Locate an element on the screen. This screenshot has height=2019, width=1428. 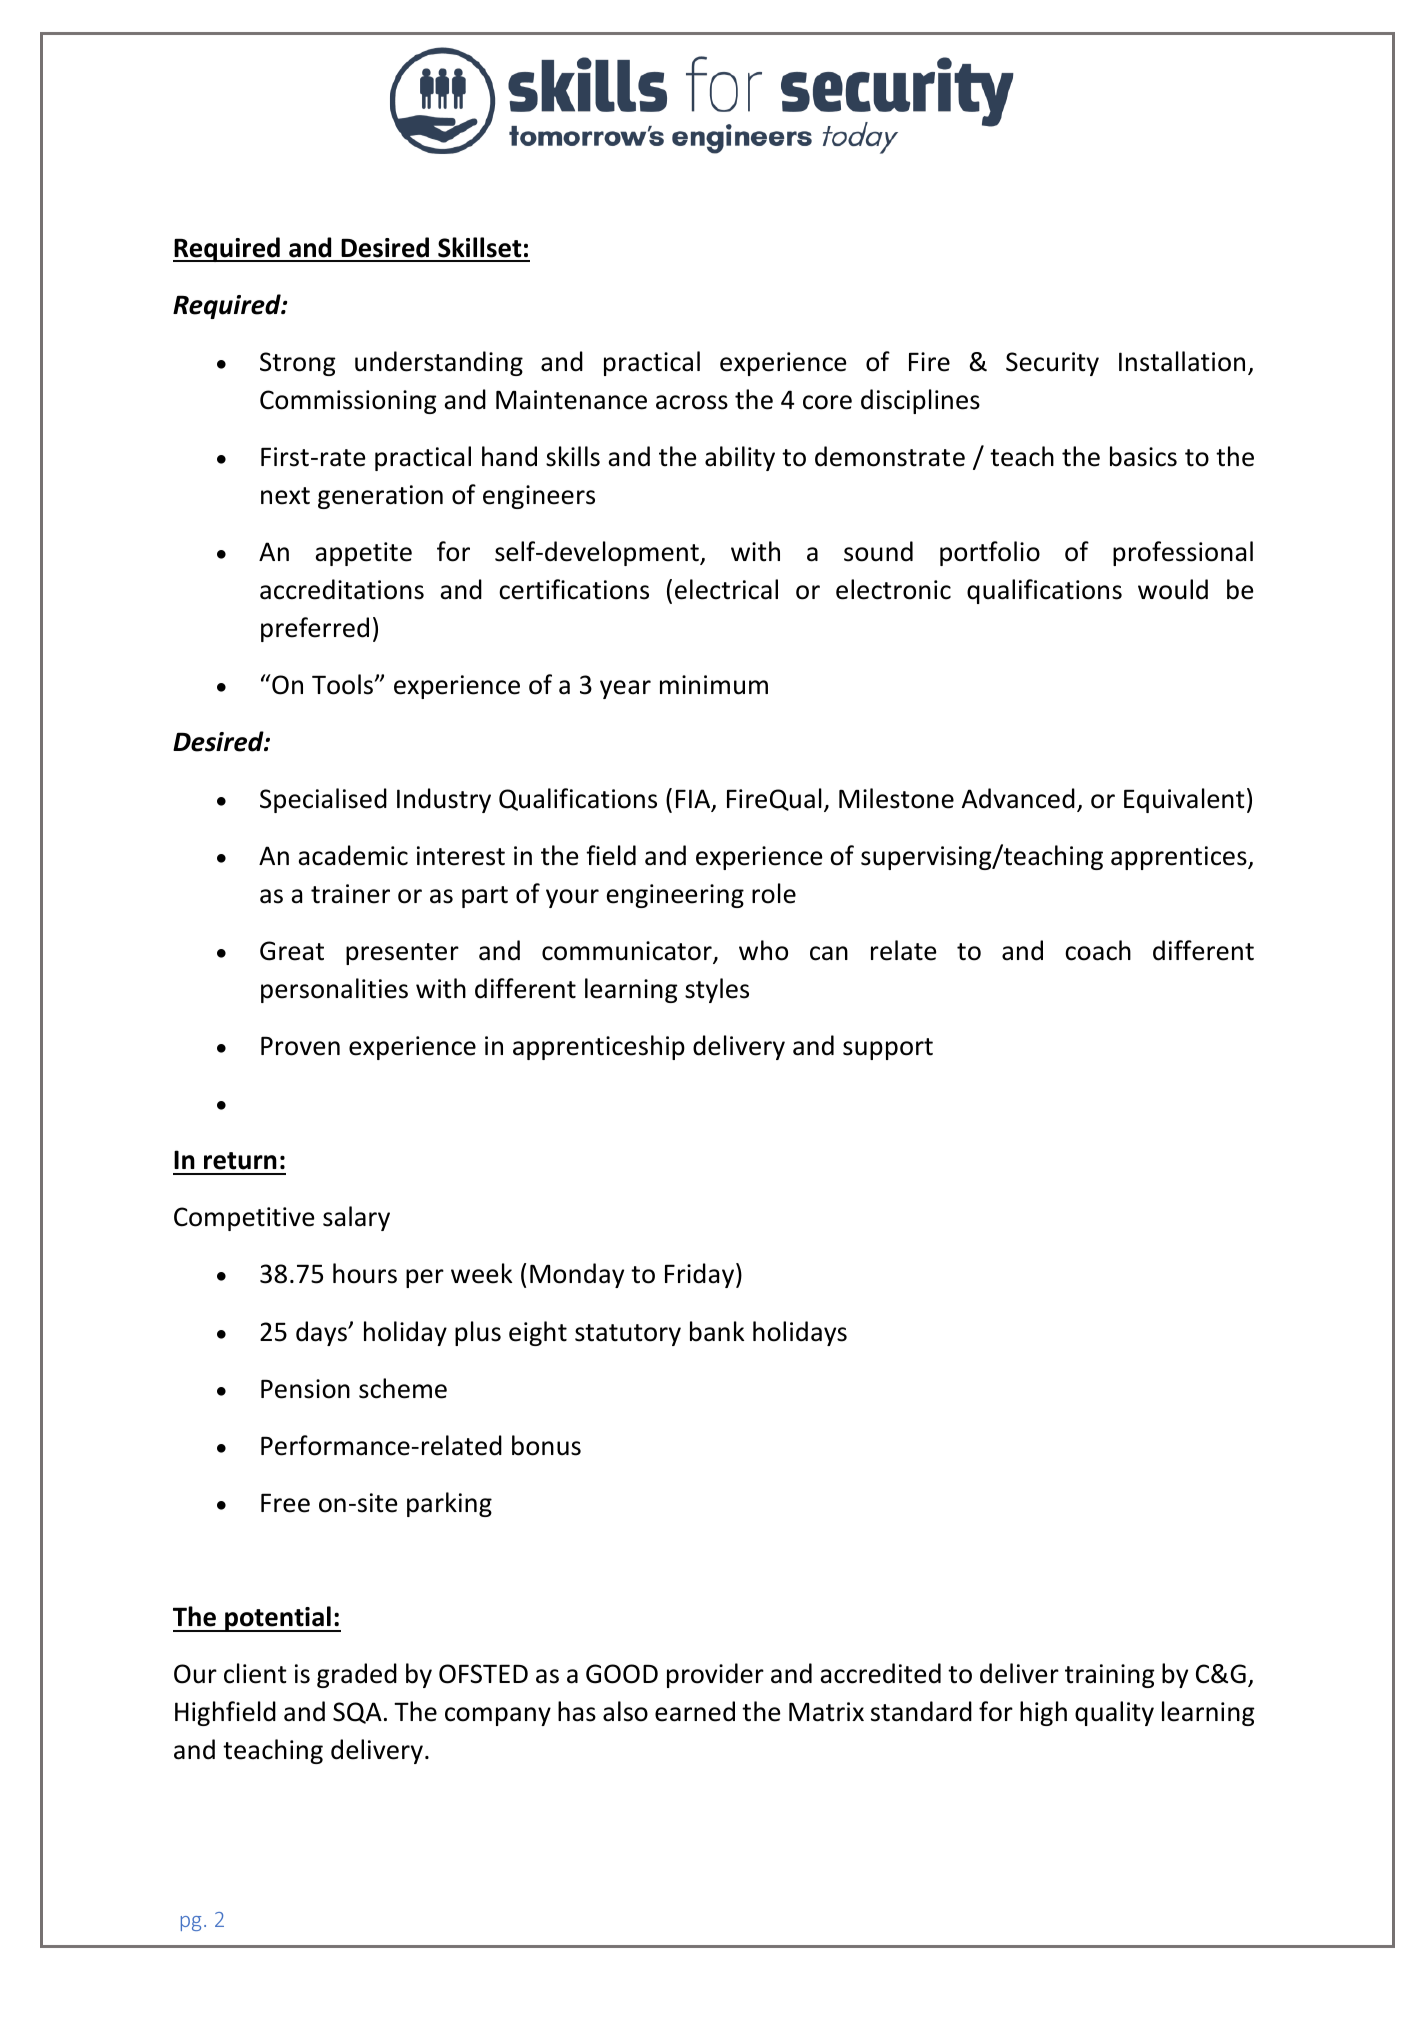
training is located at coordinates (1110, 1676).
